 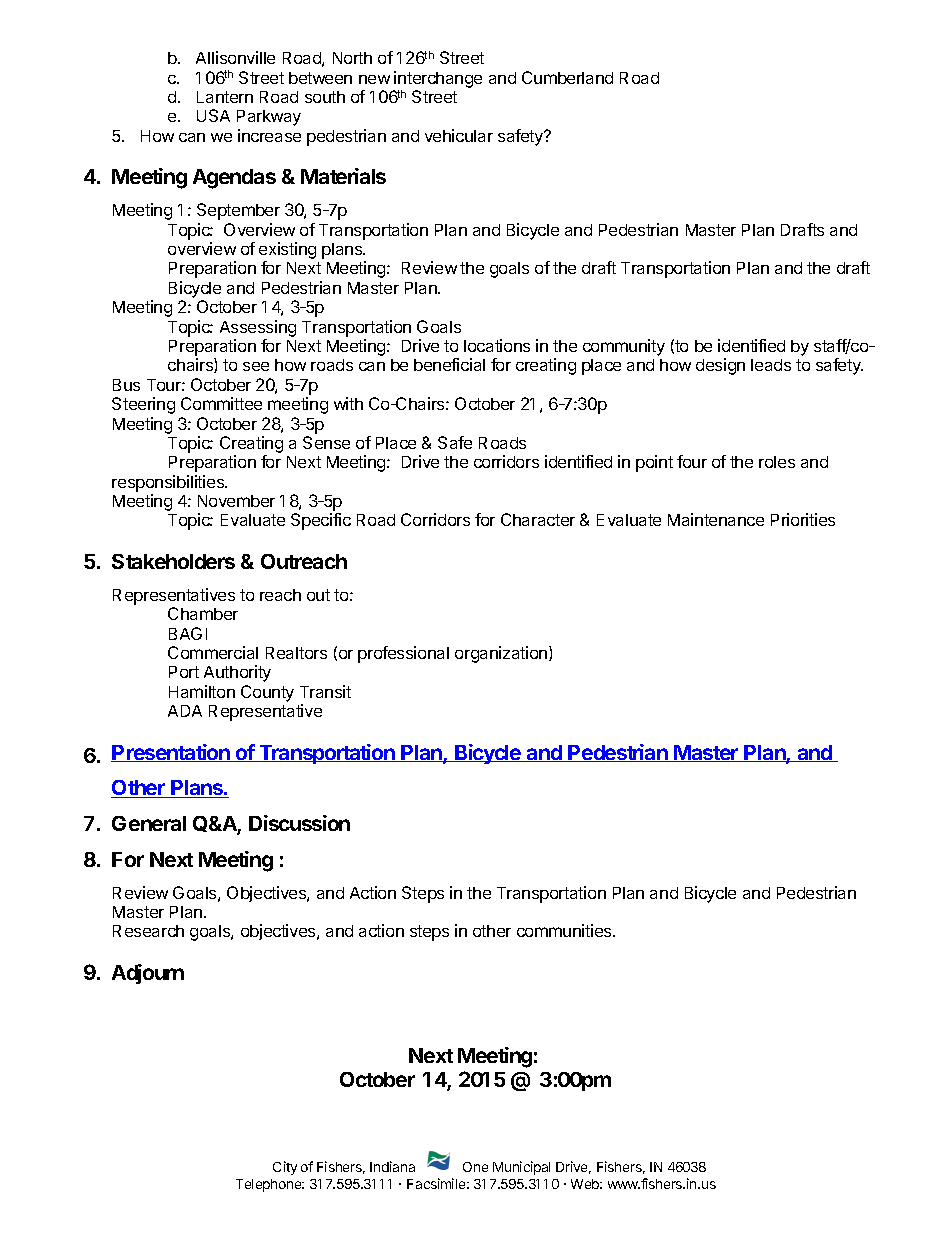 I want to click on Maintenance, so click(x=716, y=519).
